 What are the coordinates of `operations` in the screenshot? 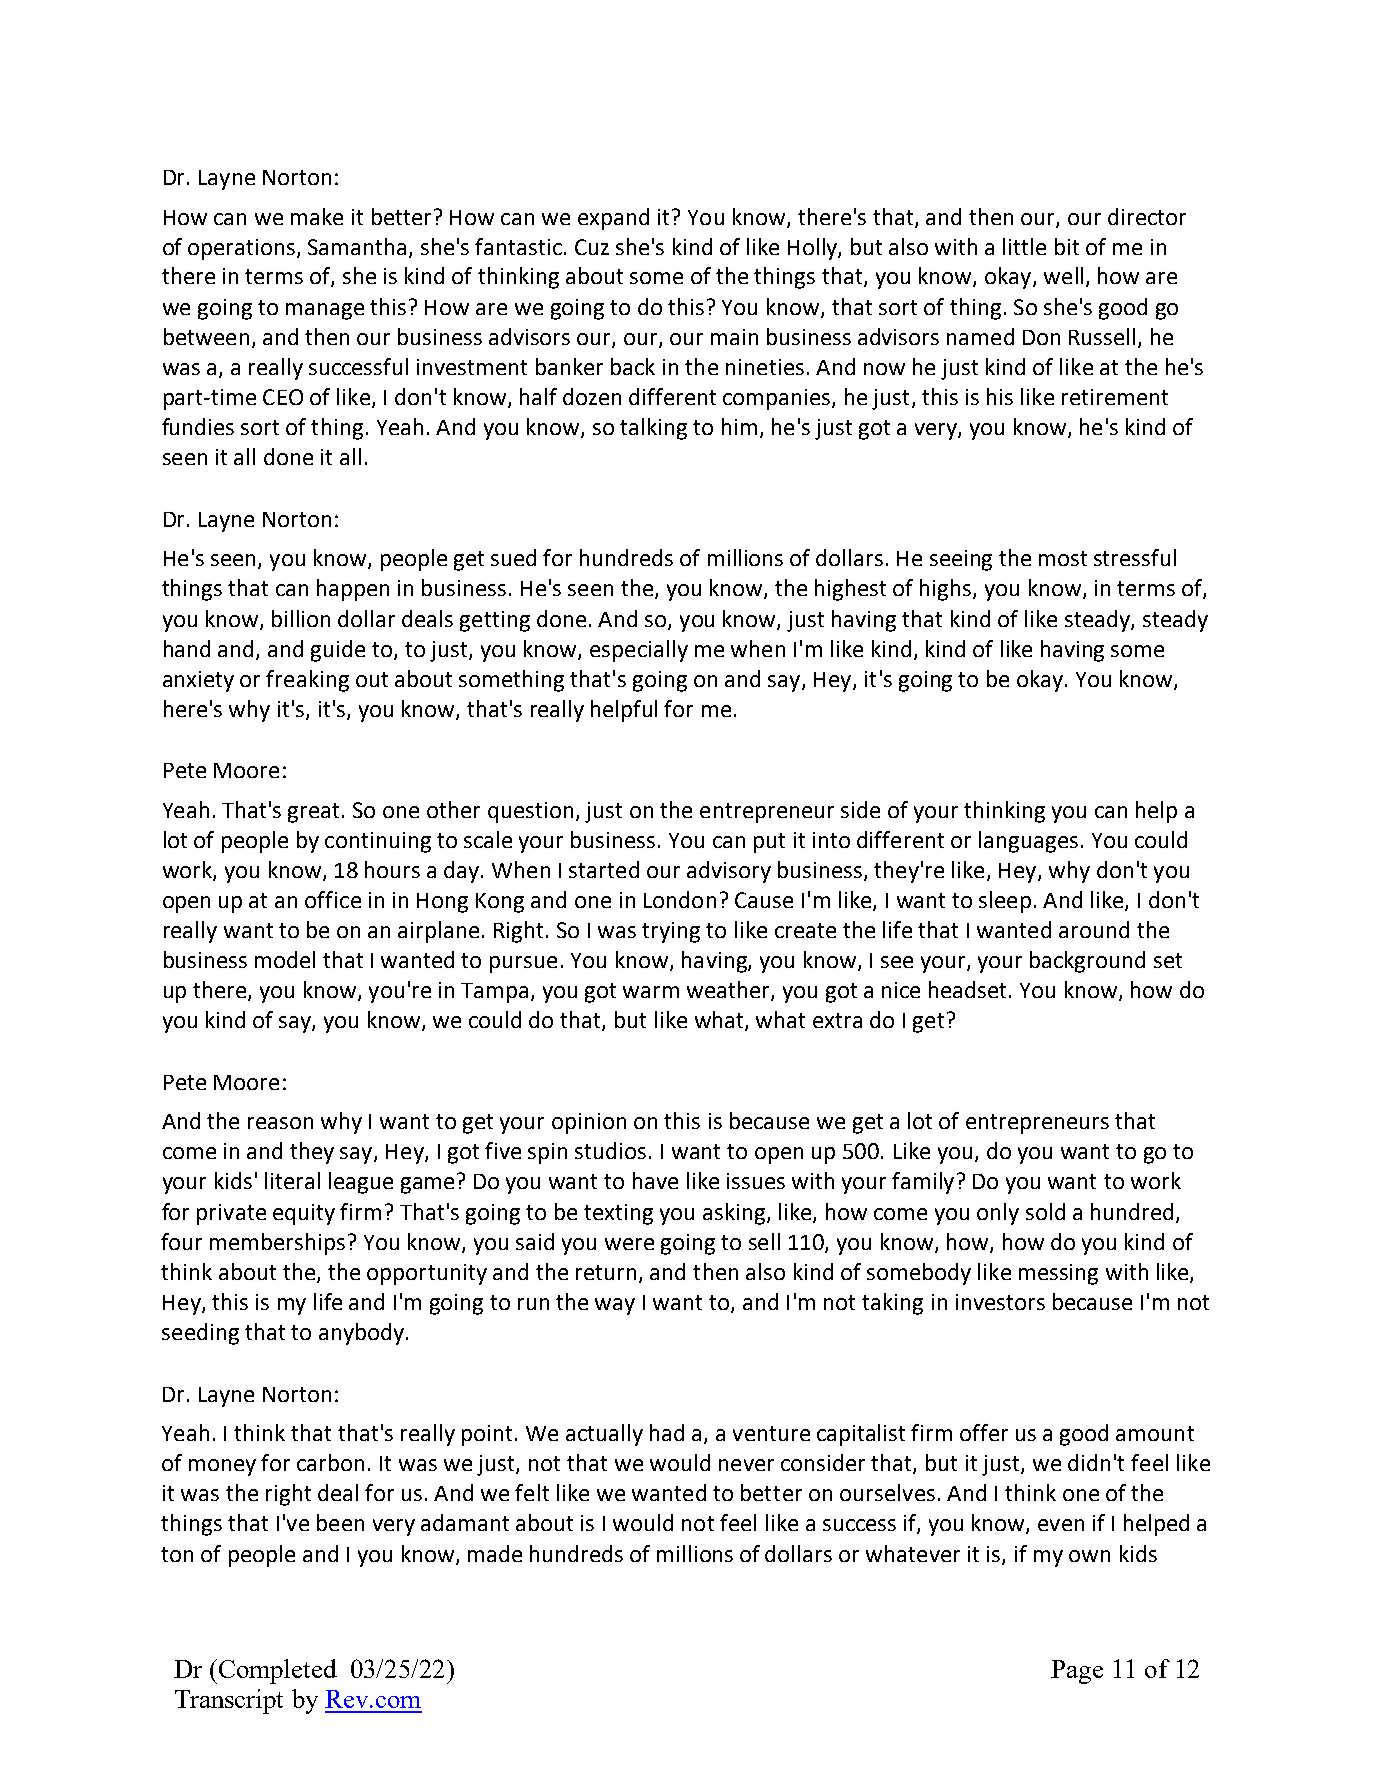 It's located at (241, 249).
